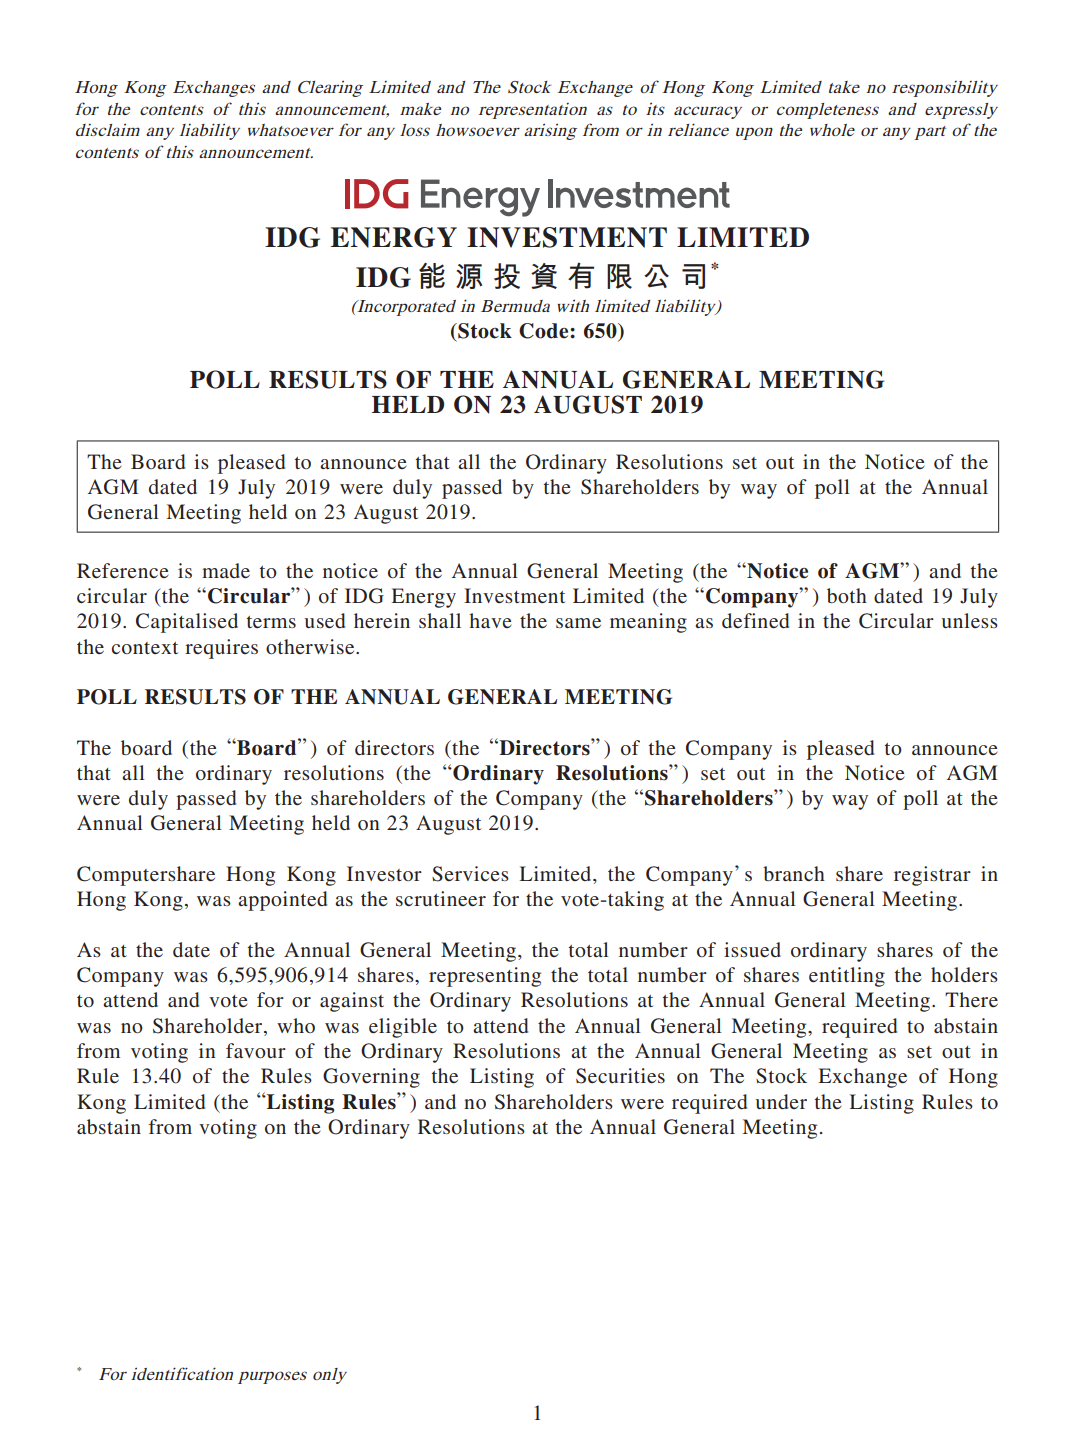 The image size is (1075, 1433). What do you see at coordinates (620, 1076) in the page?
I see `Securities` at bounding box center [620, 1076].
